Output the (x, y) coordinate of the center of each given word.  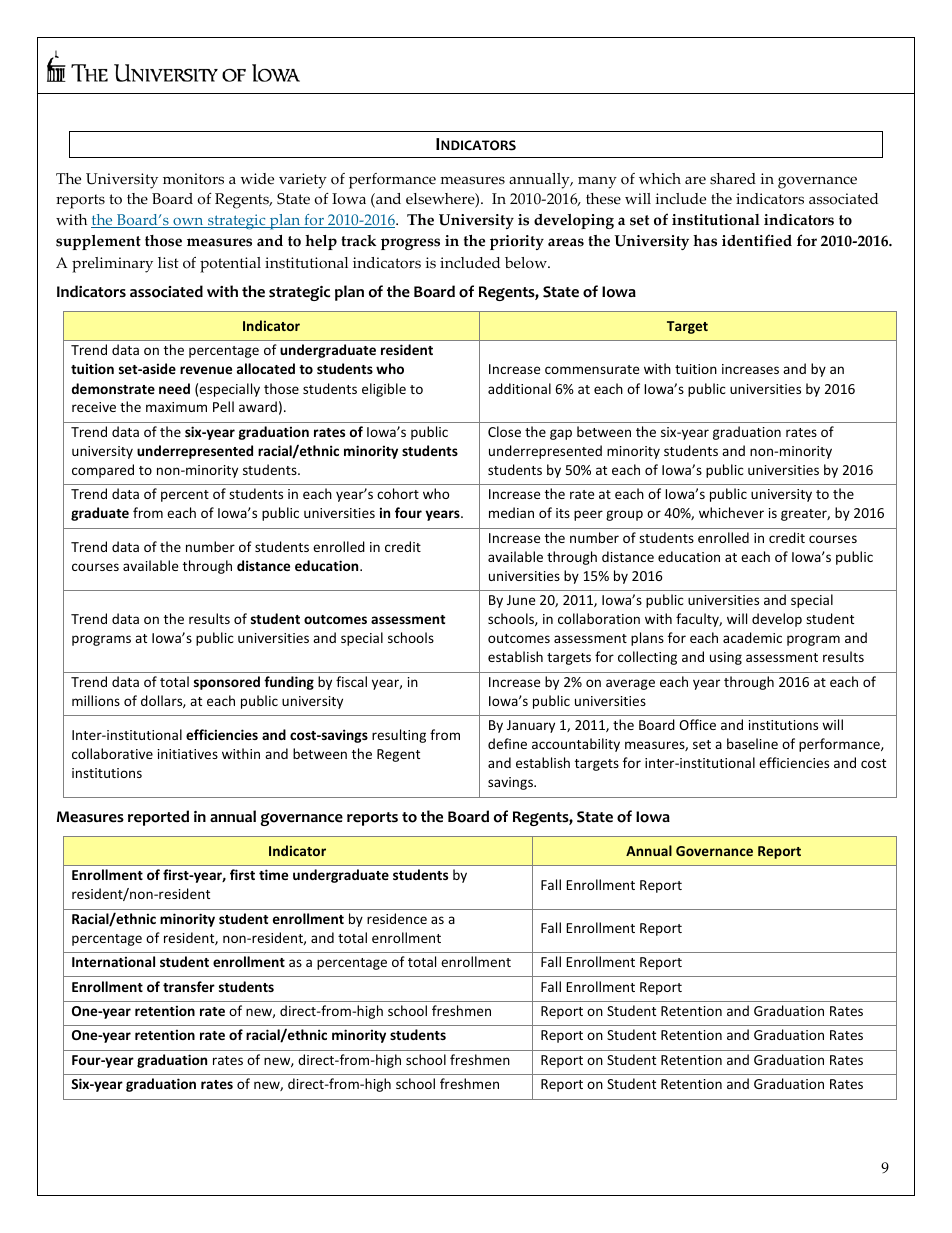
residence (397, 918)
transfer (189, 986)
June (521, 600)
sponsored (227, 683)
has (705, 241)
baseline (752, 743)
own (188, 223)
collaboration (599, 618)
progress (410, 244)
